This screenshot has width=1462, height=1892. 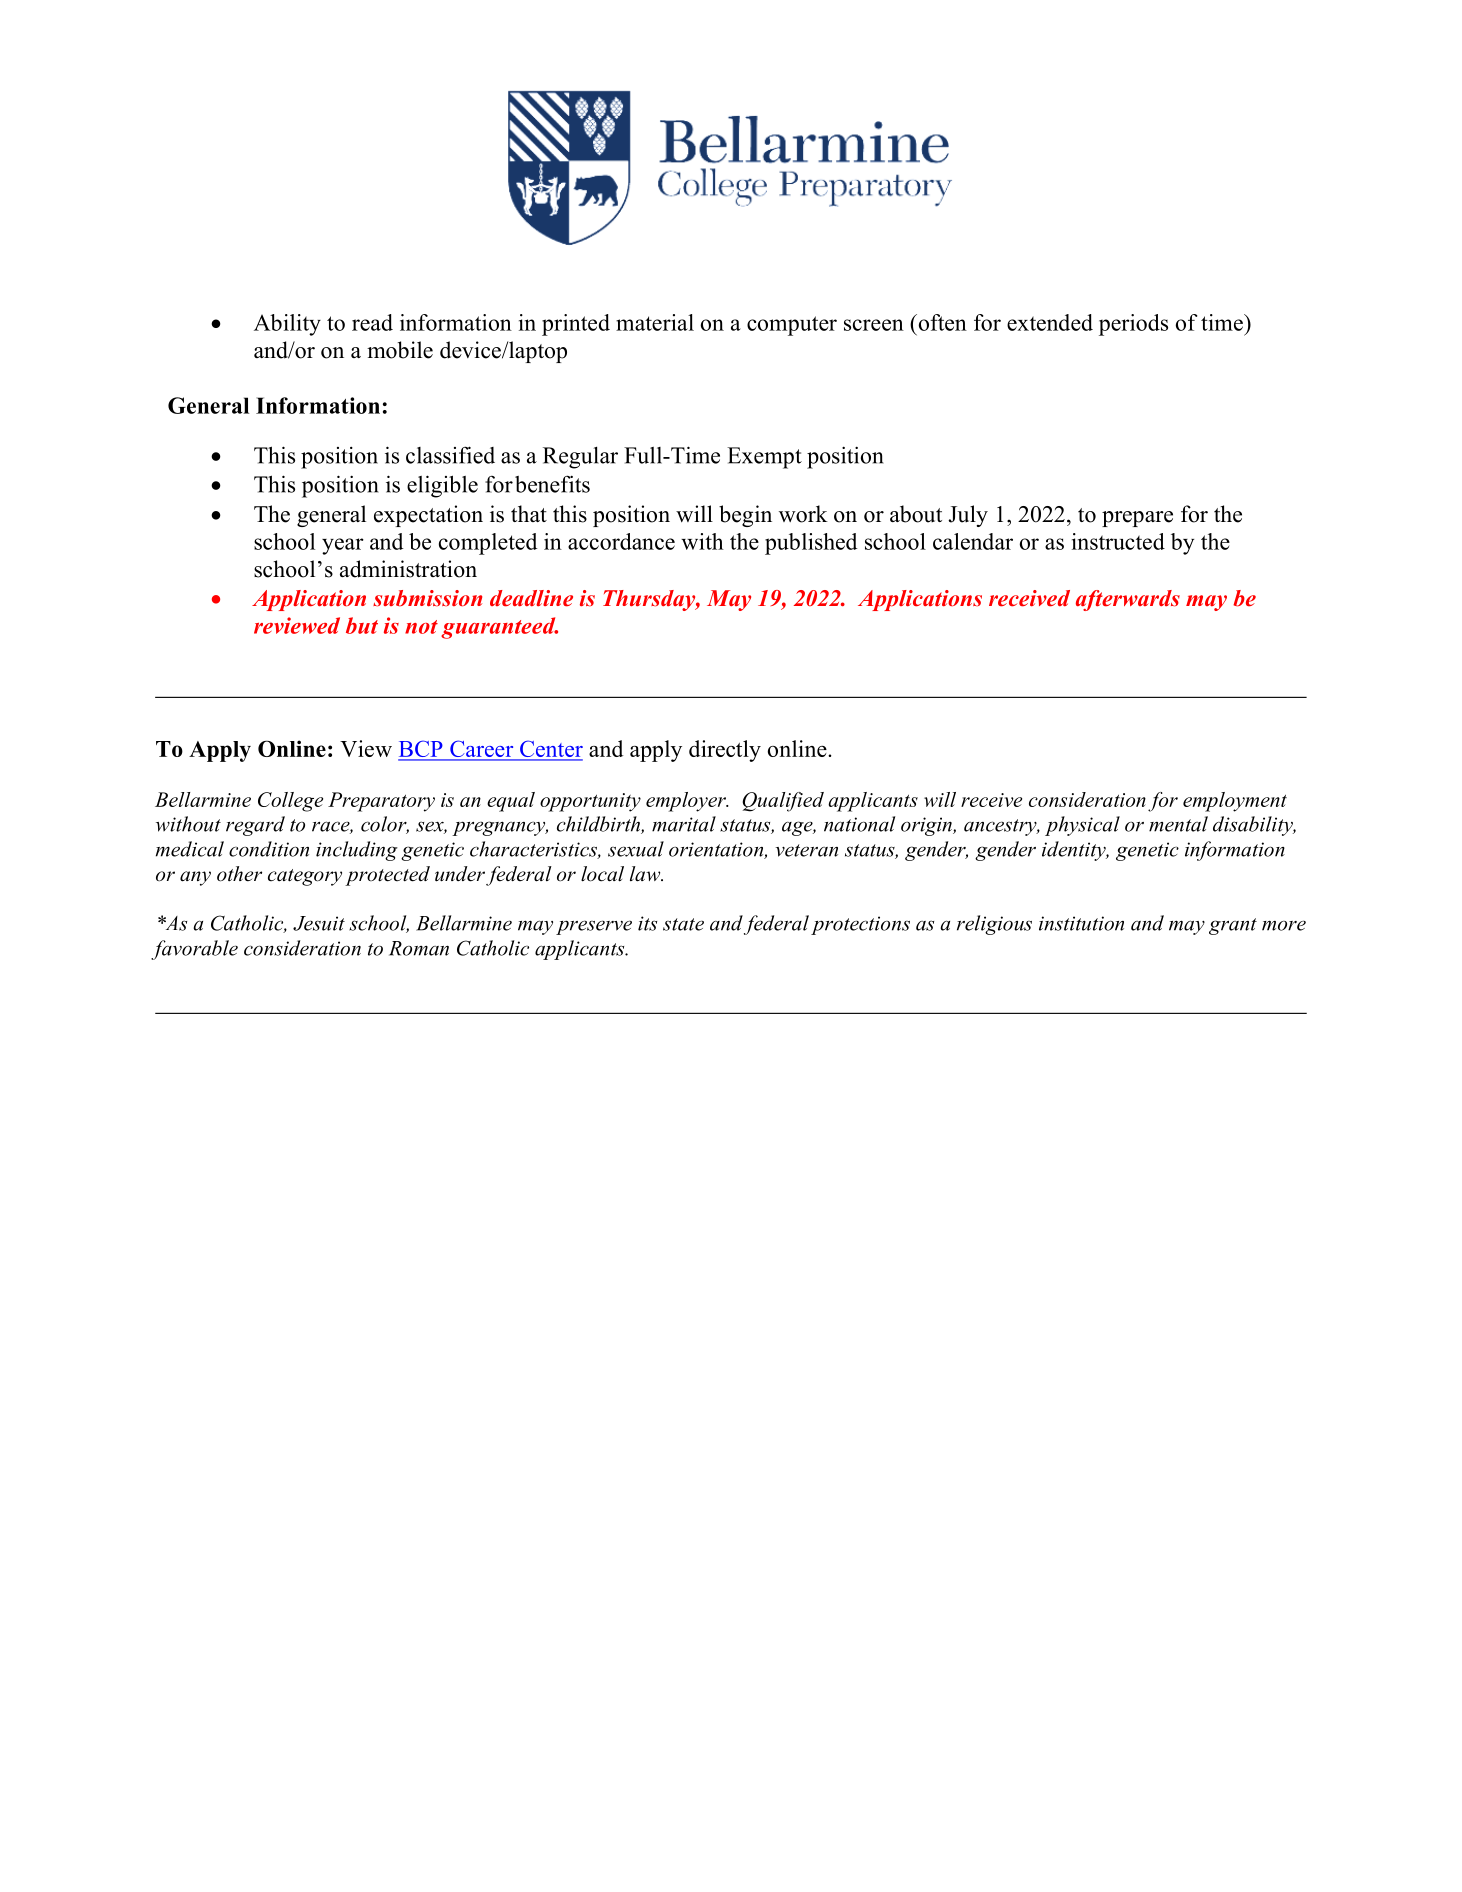 I want to click on periods, so click(x=1133, y=325).
